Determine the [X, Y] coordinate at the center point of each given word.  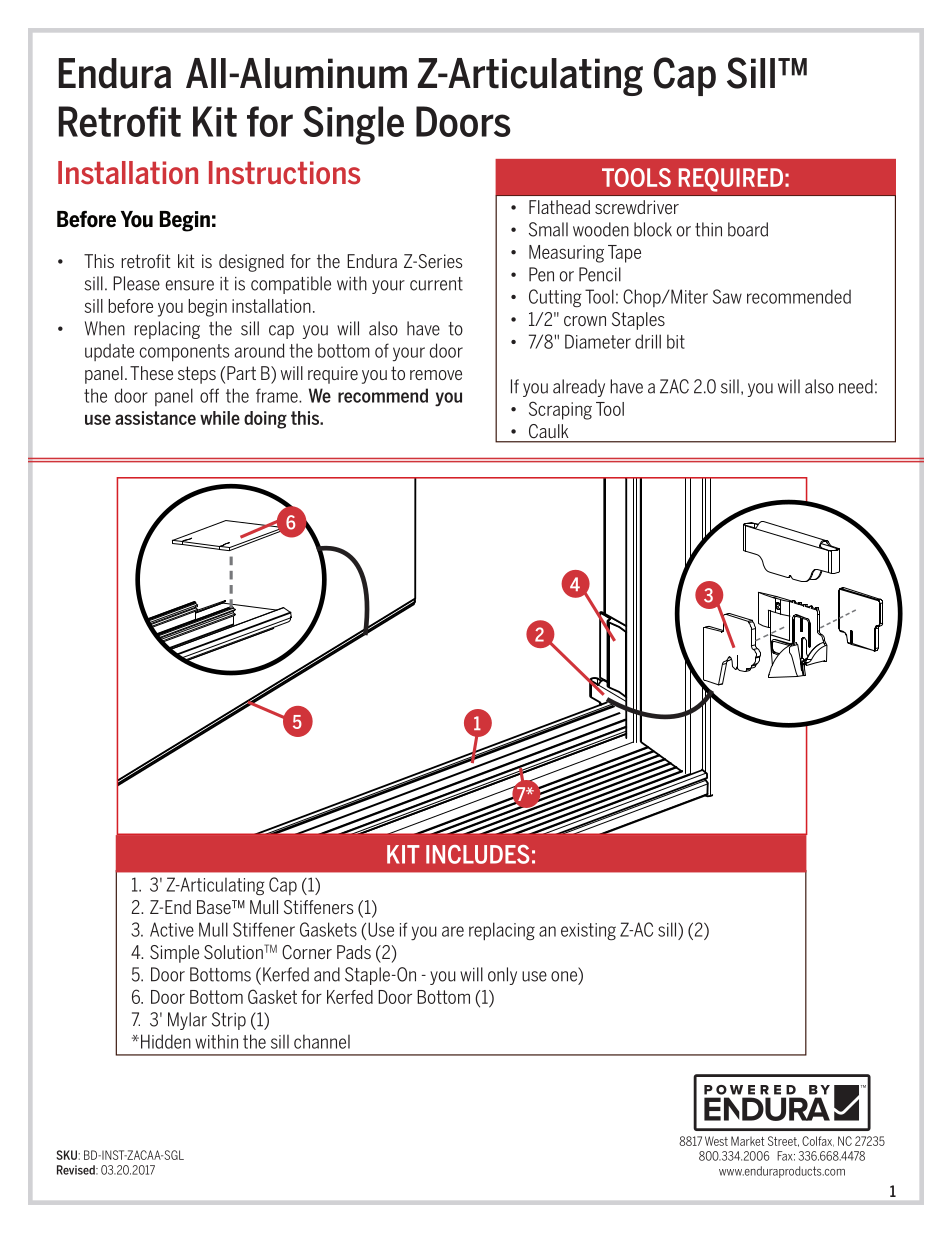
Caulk [548, 431]
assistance [155, 418]
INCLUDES [477, 854]
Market [747, 1141]
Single [353, 125]
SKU [67, 1155]
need [856, 386]
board [748, 229]
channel [322, 1041]
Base [215, 907]
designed [251, 263]
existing [588, 931]
